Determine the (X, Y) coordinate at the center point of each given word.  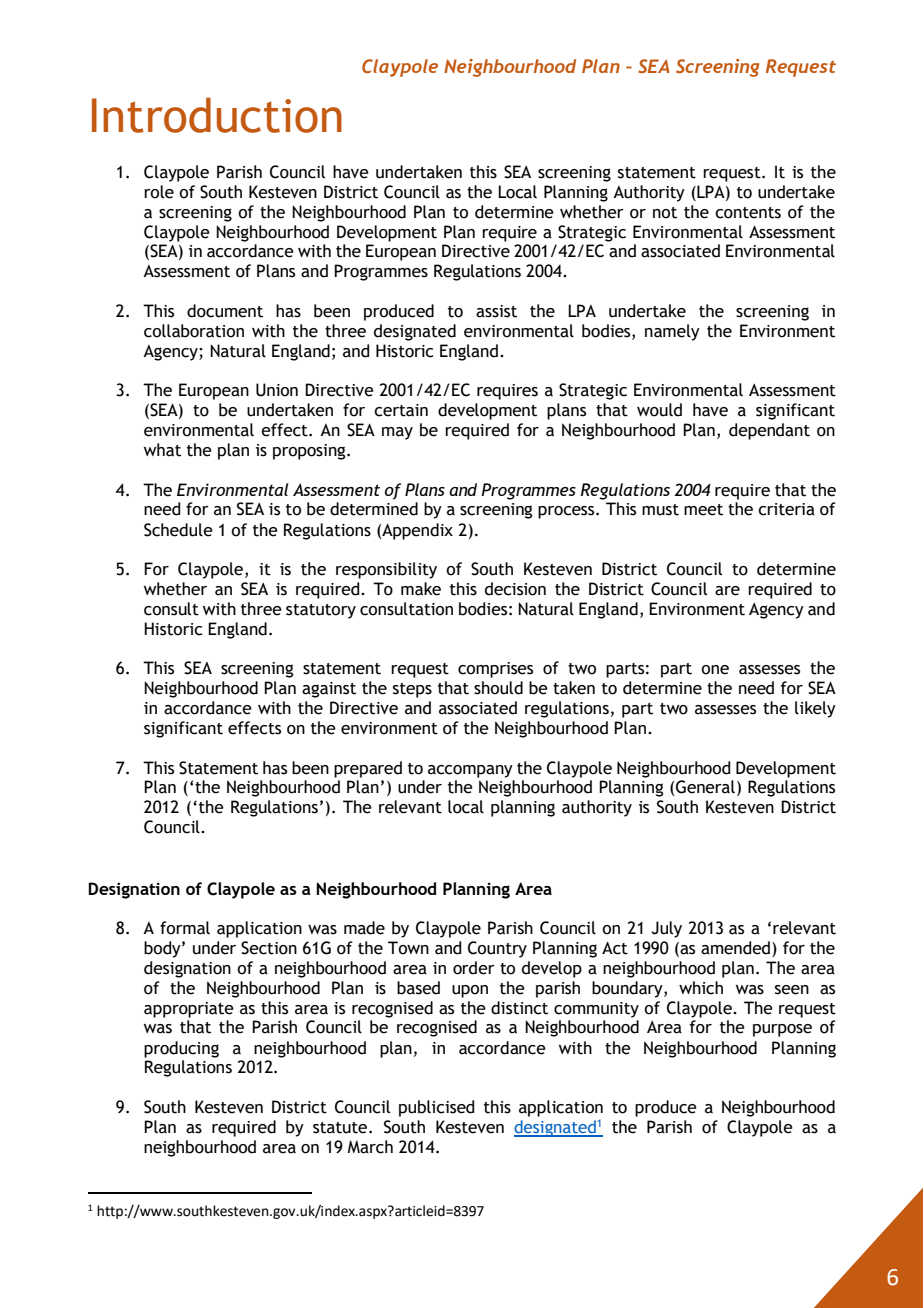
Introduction (217, 115)
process (567, 512)
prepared (368, 769)
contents (748, 213)
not (665, 213)
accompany (470, 771)
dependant (769, 431)
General (705, 787)
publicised (436, 1108)
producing (181, 1049)
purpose (782, 1030)
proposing (310, 452)
